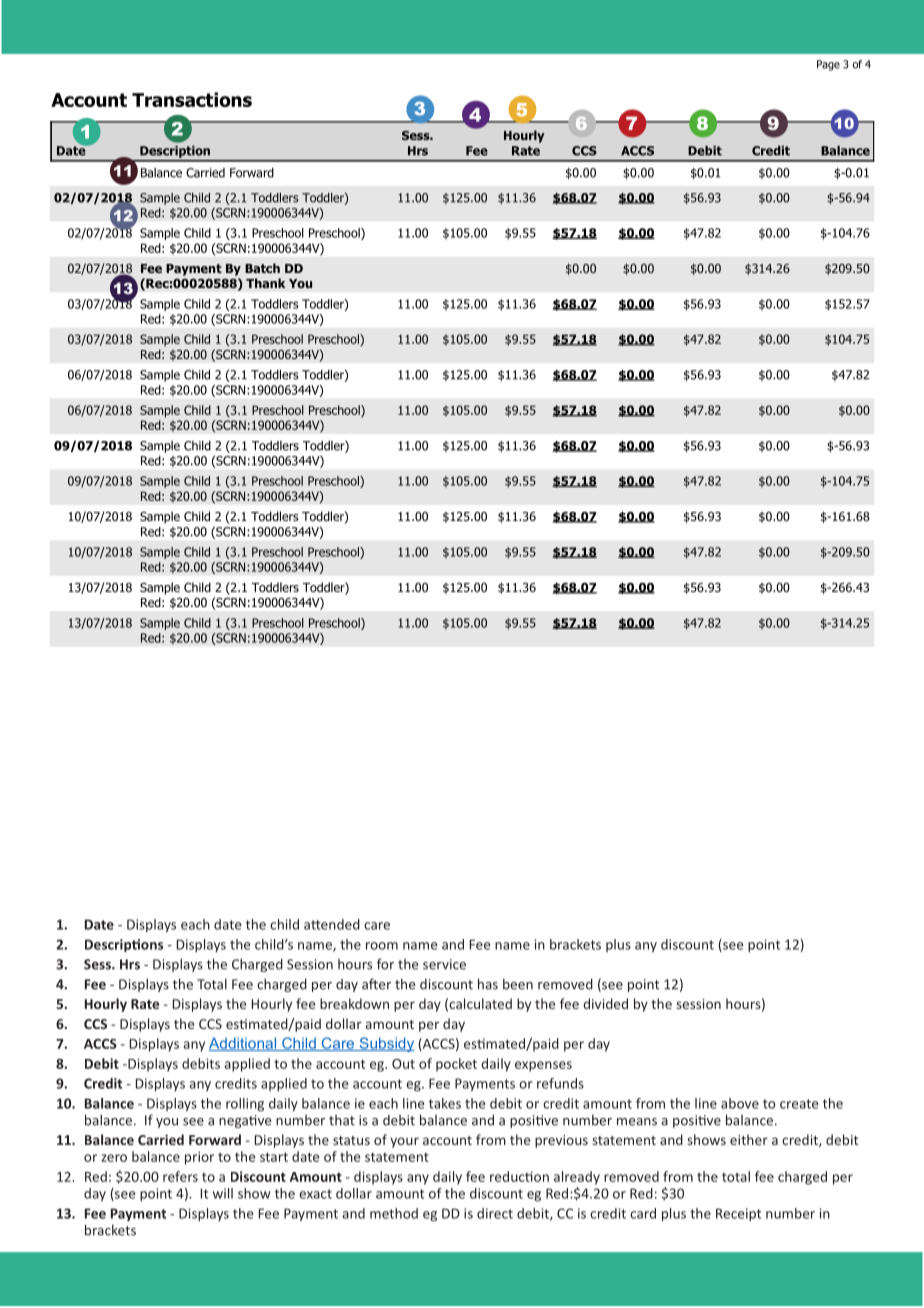  What do you see at coordinates (332, 924) in the screenshot?
I see `attended` at bounding box center [332, 924].
